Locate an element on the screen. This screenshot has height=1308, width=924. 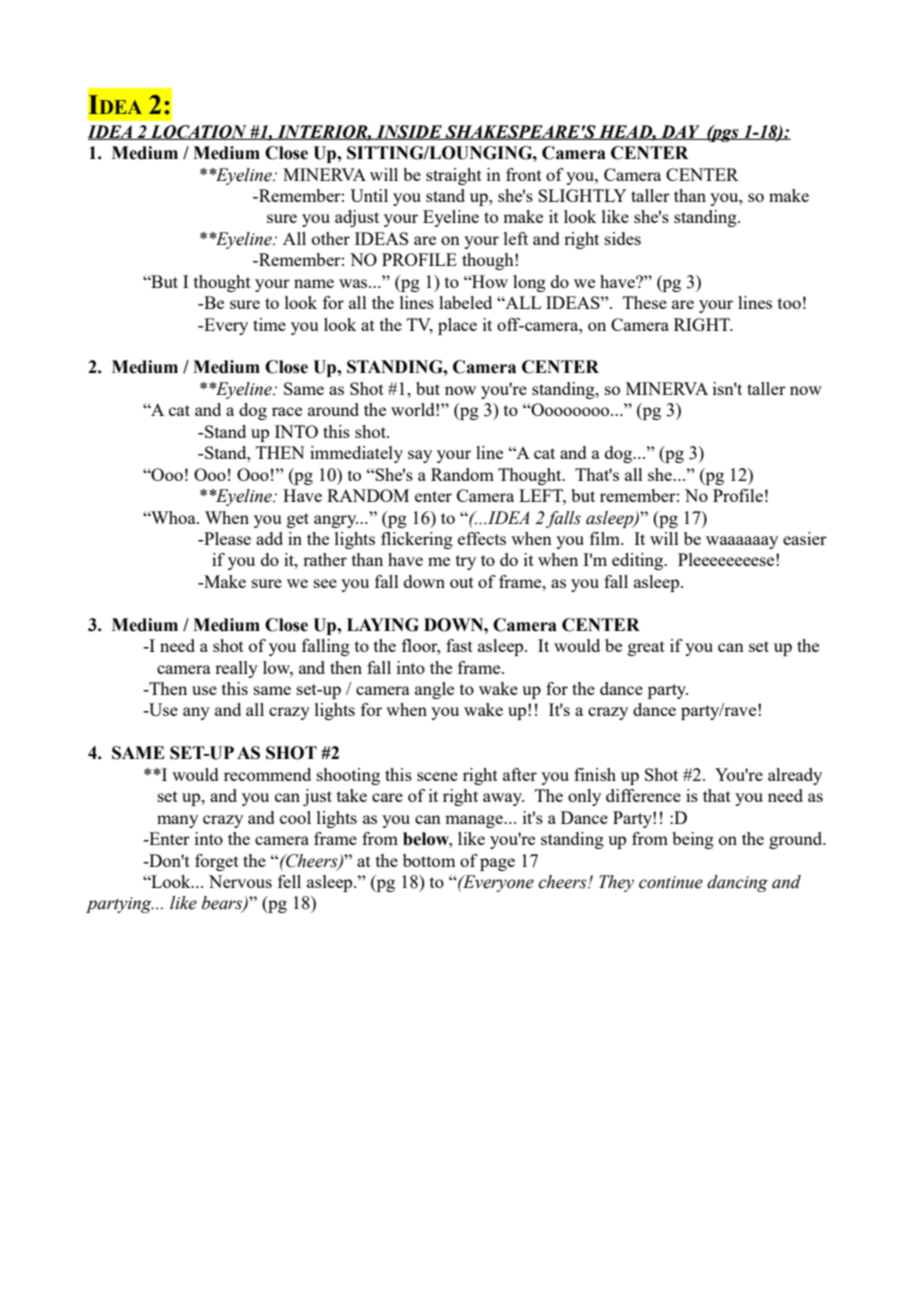
front is located at coordinates (524, 174).
